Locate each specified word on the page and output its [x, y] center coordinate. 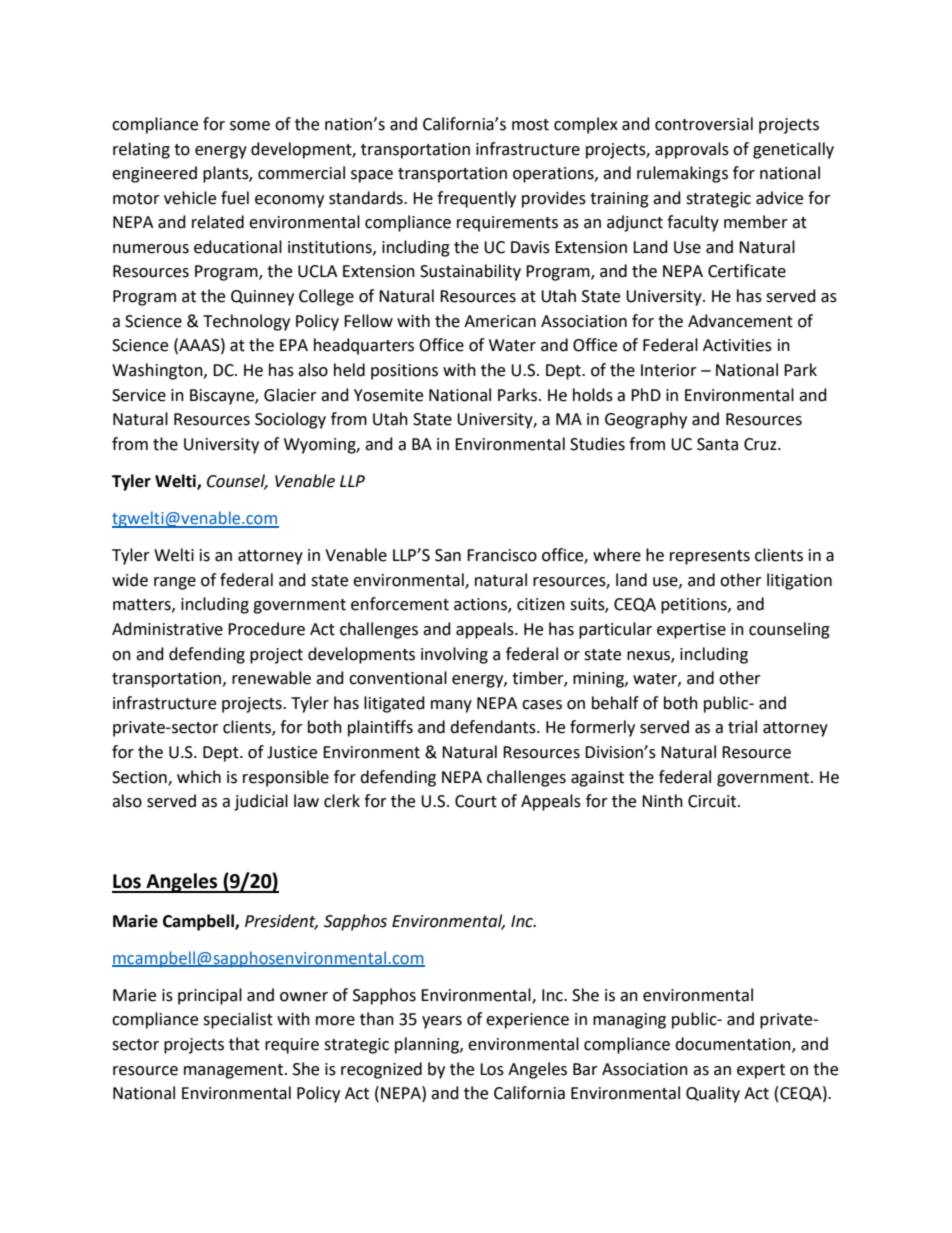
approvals [692, 150]
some [250, 126]
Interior [669, 370]
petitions [695, 606]
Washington [158, 371]
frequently [476, 199]
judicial [261, 802]
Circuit [713, 801]
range [175, 583]
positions [404, 372]
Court [476, 801]
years [442, 1022]
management [233, 1071]
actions [481, 605]
